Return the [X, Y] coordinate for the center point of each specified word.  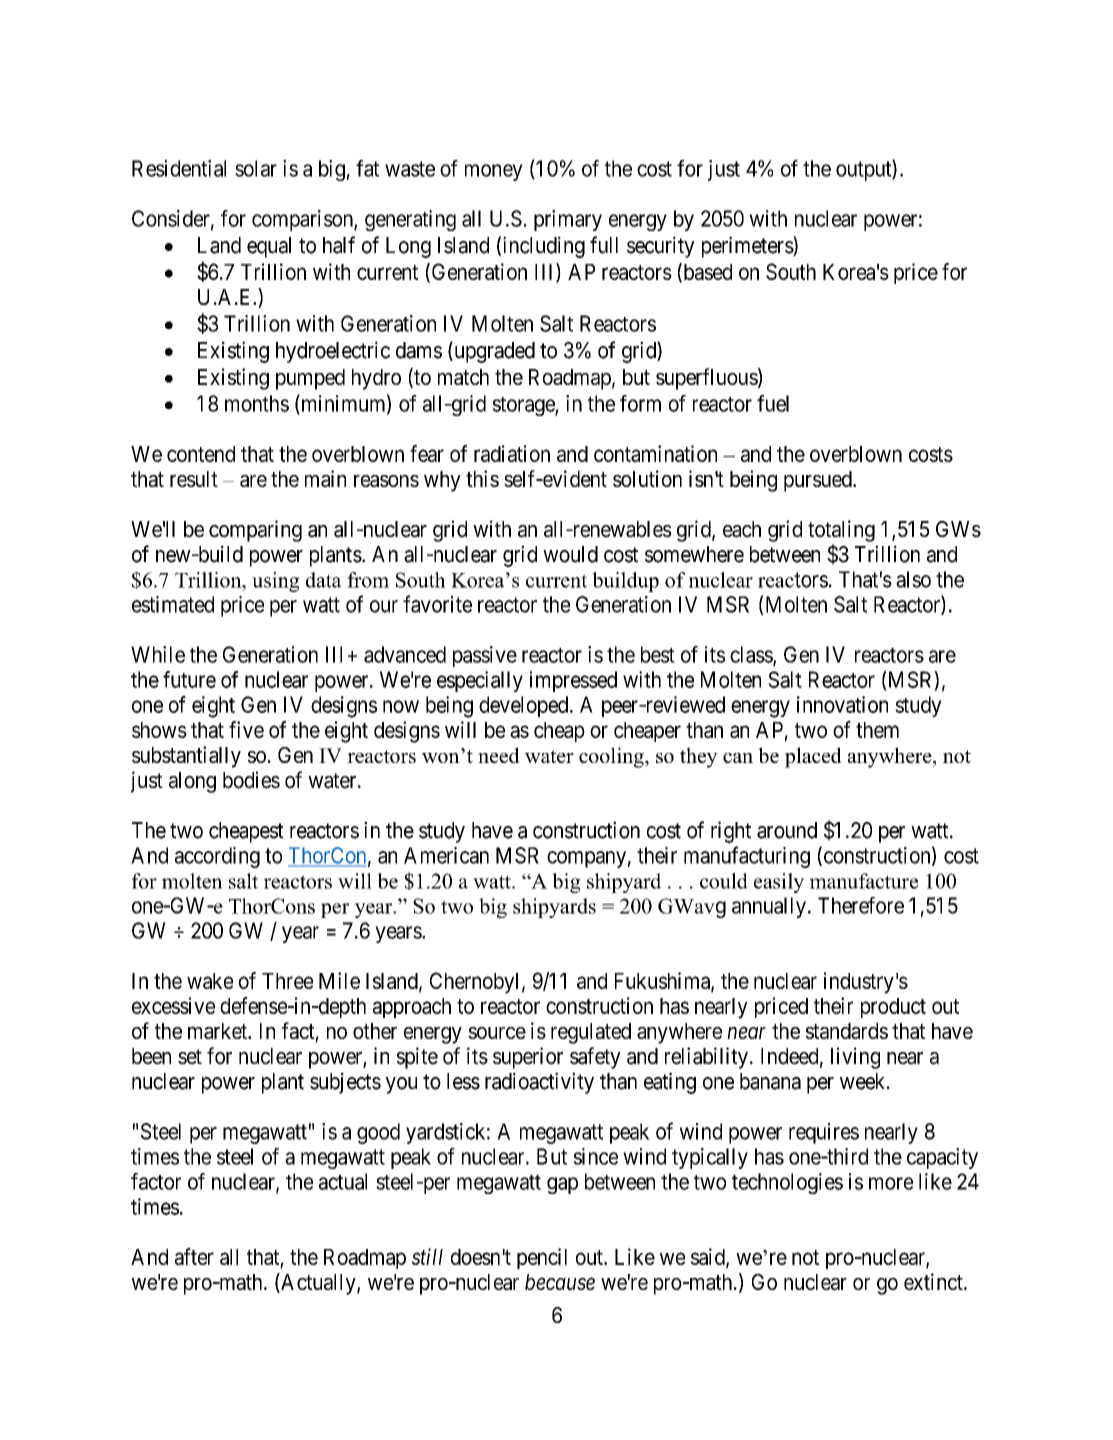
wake [210, 981]
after [194, 1256]
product [893, 1008]
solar [256, 168]
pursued [819, 481]
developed [525, 706]
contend [201, 454]
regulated [591, 1033]
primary [568, 220]
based [706, 272]
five [246, 729]
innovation [842, 704]
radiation [512, 453]
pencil [542, 1258]
